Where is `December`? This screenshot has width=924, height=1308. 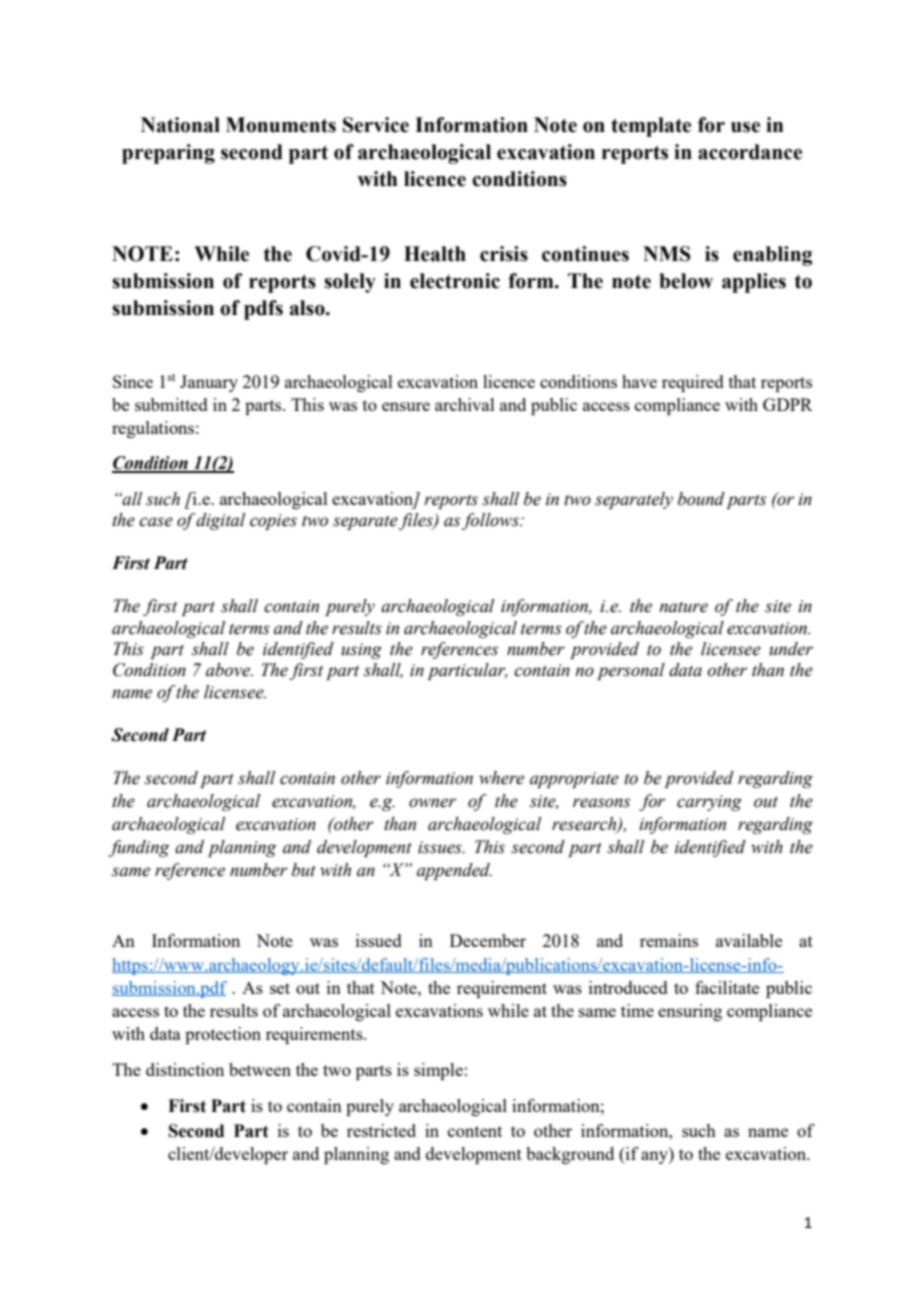 December is located at coordinates (488, 940).
